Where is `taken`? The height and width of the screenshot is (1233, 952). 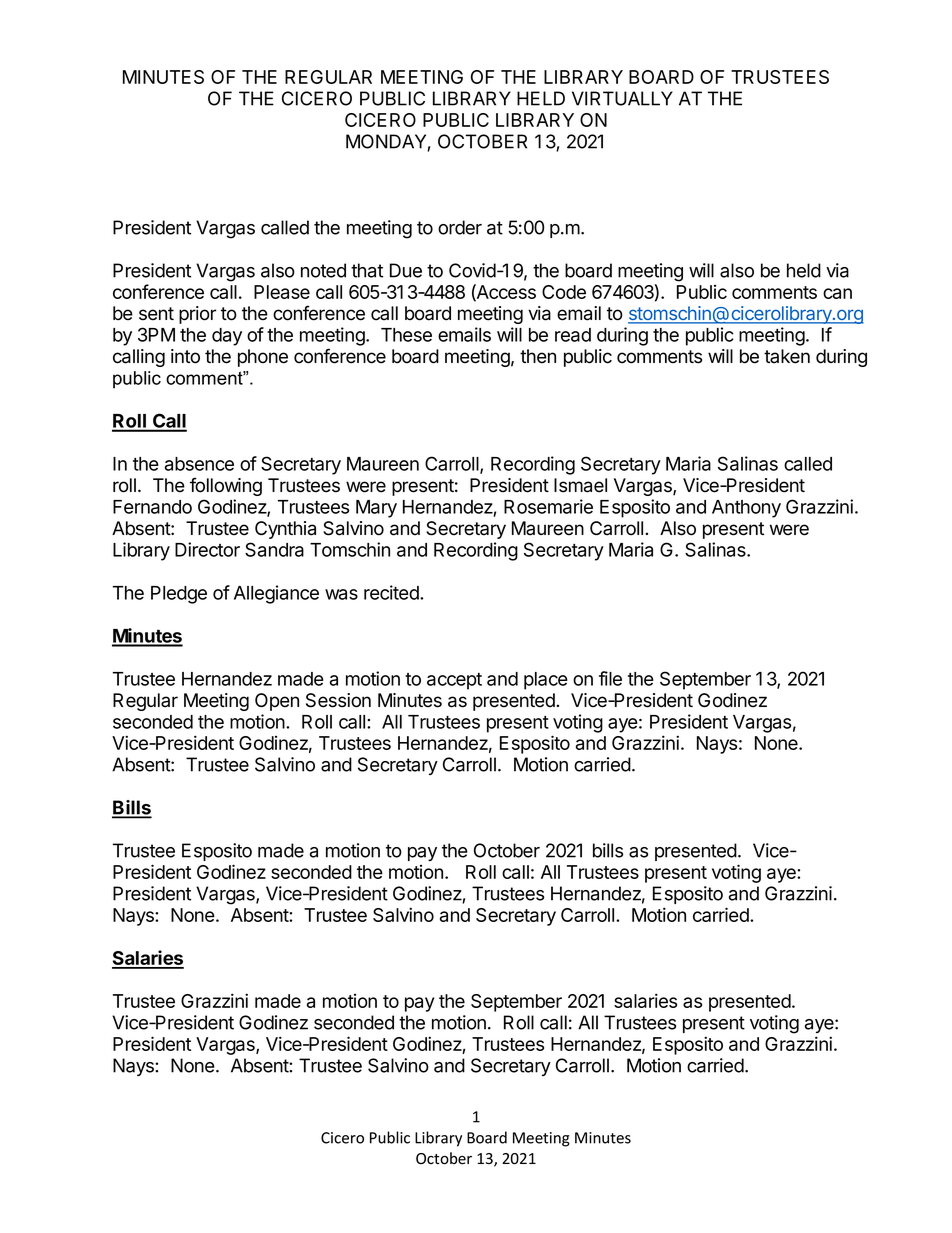
taken is located at coordinates (787, 356).
